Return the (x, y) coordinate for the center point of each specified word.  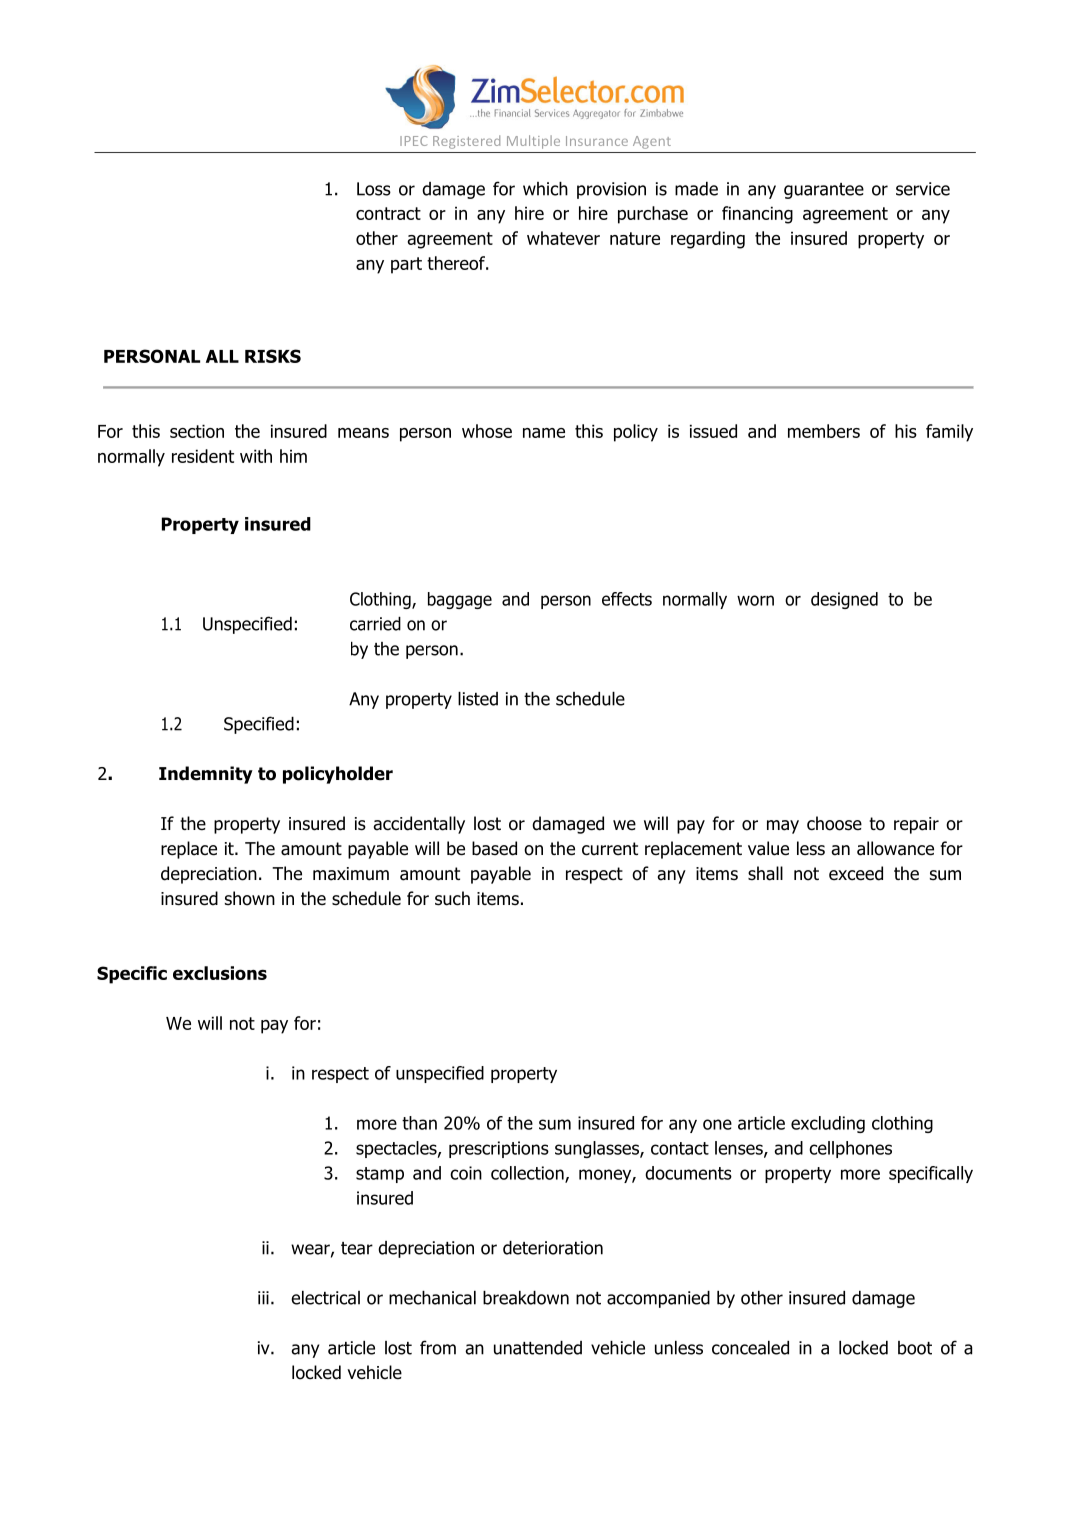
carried (375, 624)
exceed (856, 873)
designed (844, 600)
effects (627, 599)
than (419, 1123)
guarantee (824, 191)
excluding (828, 1124)
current (610, 849)
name (544, 433)
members (824, 431)
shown (250, 898)
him (293, 456)
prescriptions (499, 1149)
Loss (374, 189)
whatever (563, 238)
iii (263, 1298)
